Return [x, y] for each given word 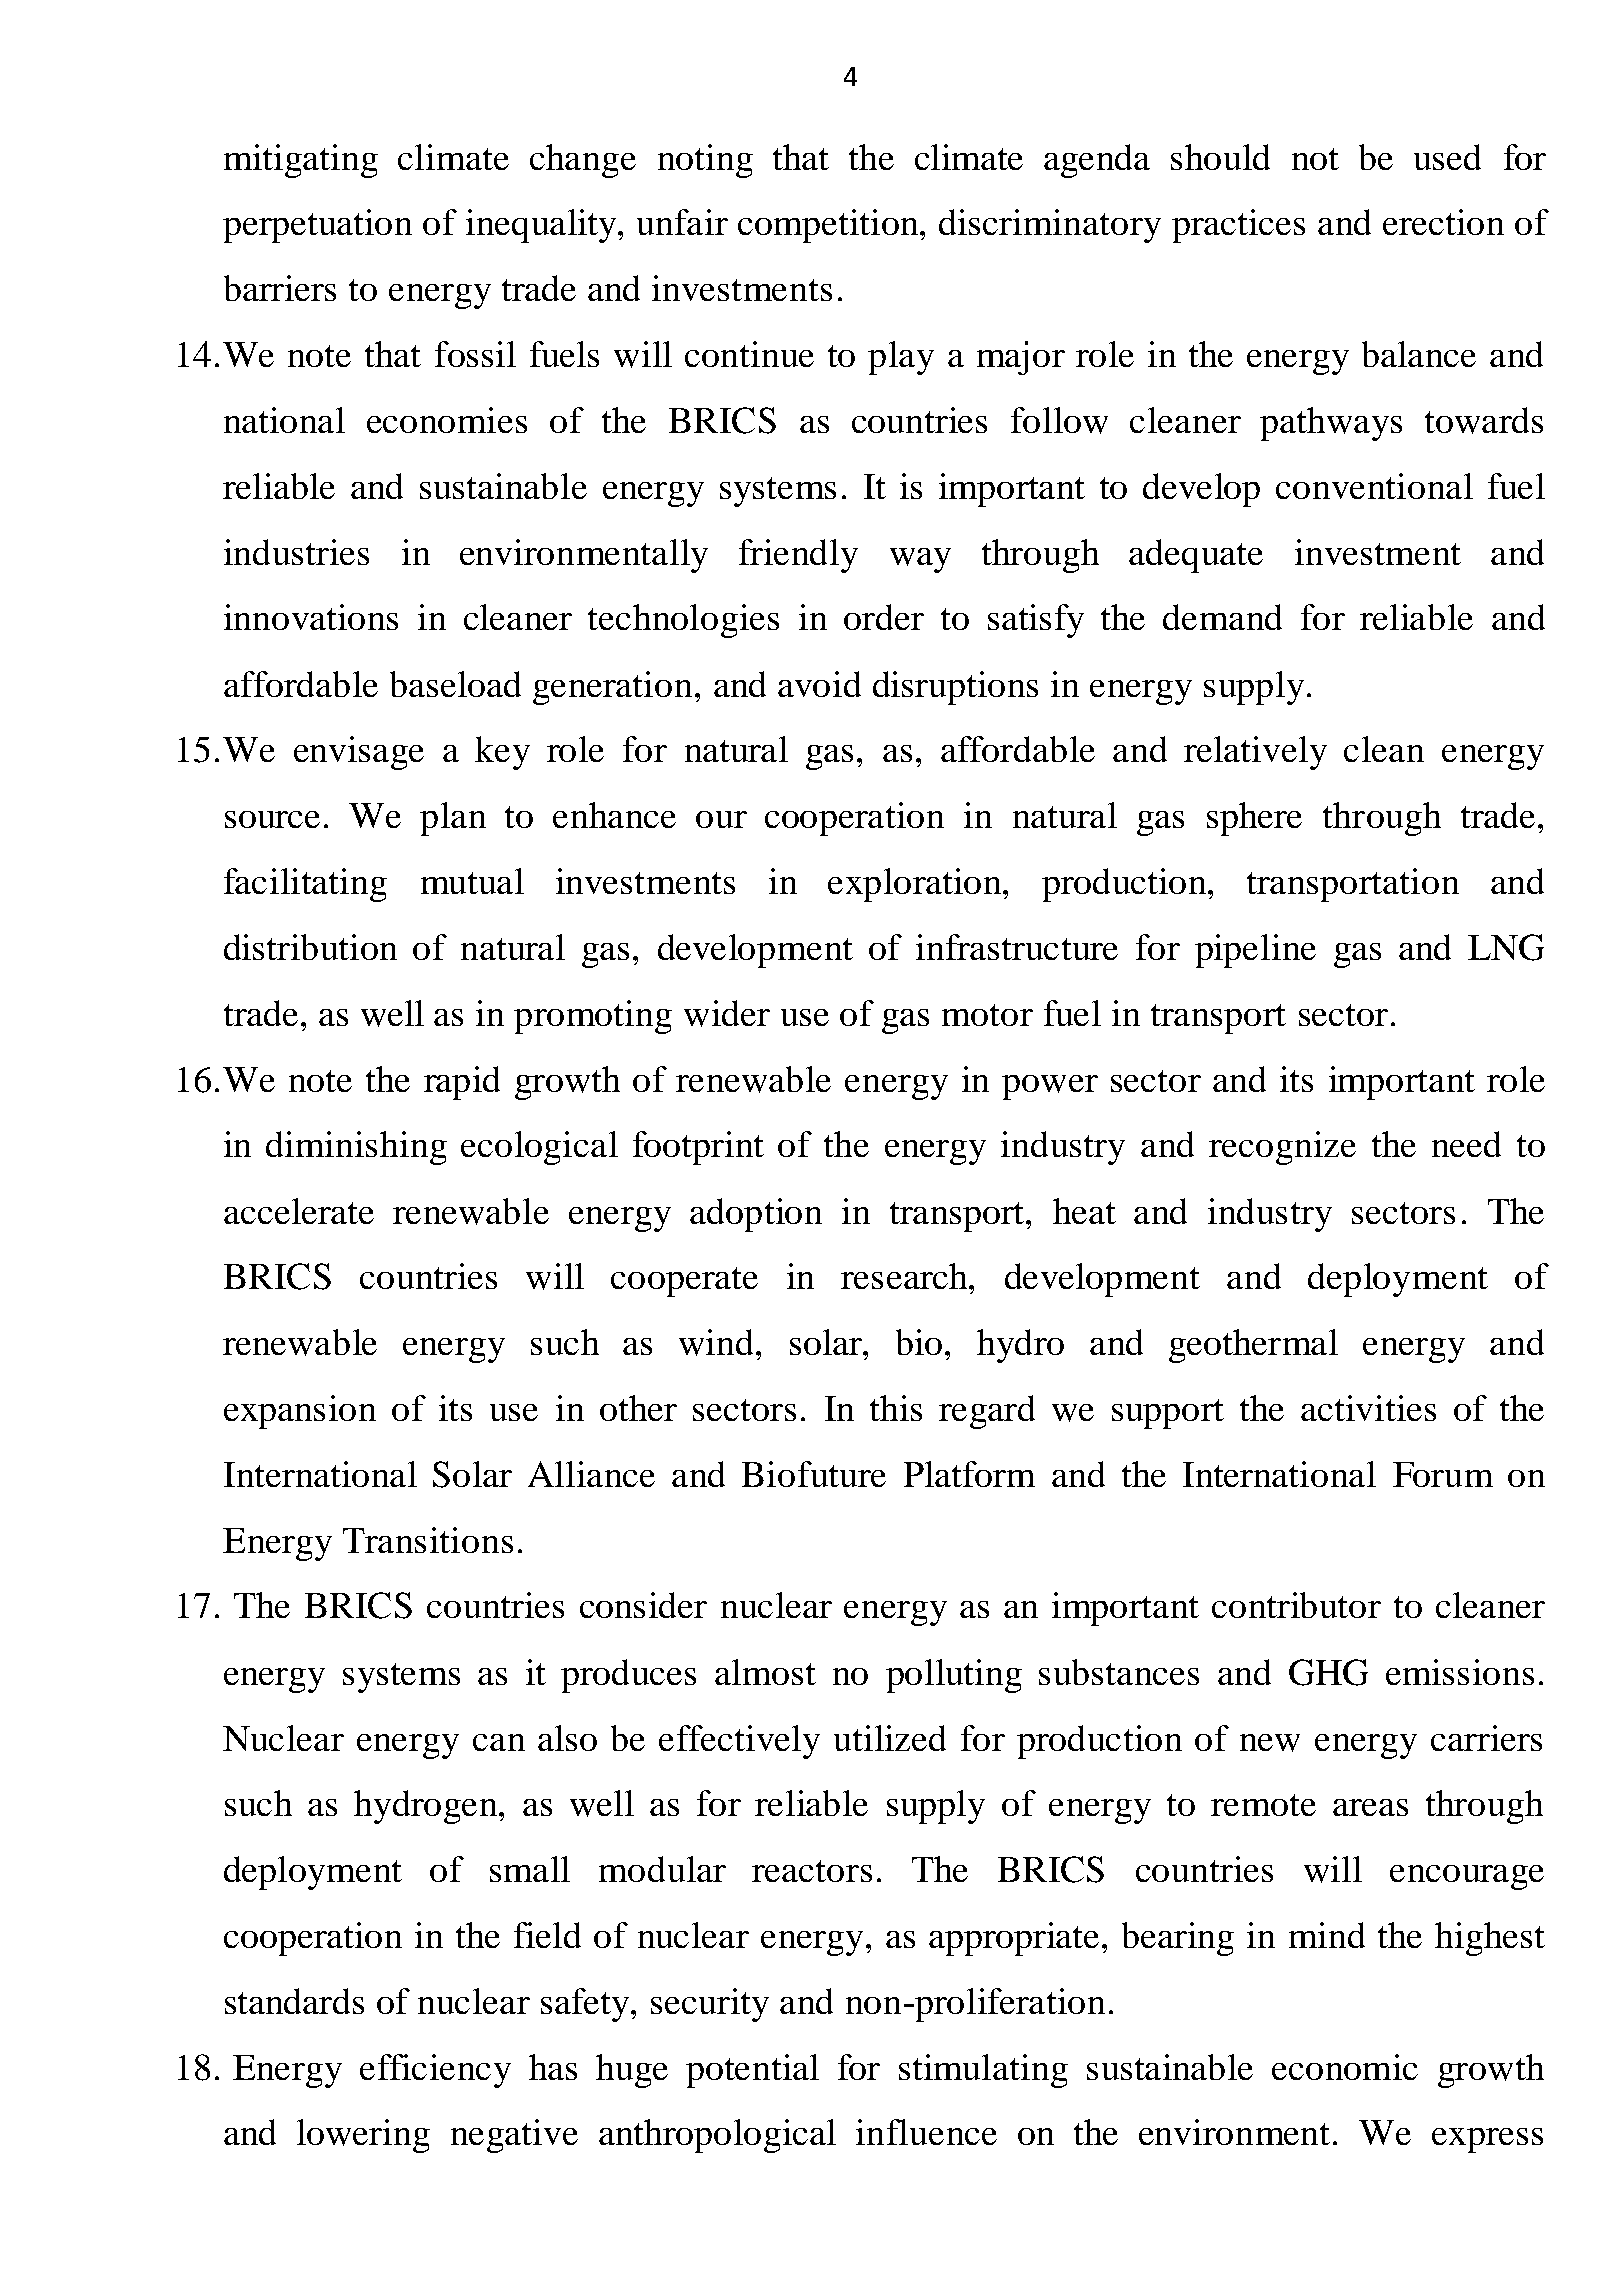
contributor [1296, 1605]
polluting [954, 1676]
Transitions [428, 1540]
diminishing [356, 1148]
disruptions [955, 688]
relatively [1255, 753]
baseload [455, 684]
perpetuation [317, 226]
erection [1443, 222]
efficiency [435, 2071]
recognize [1282, 1148]
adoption [756, 1215]
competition [830, 226]
